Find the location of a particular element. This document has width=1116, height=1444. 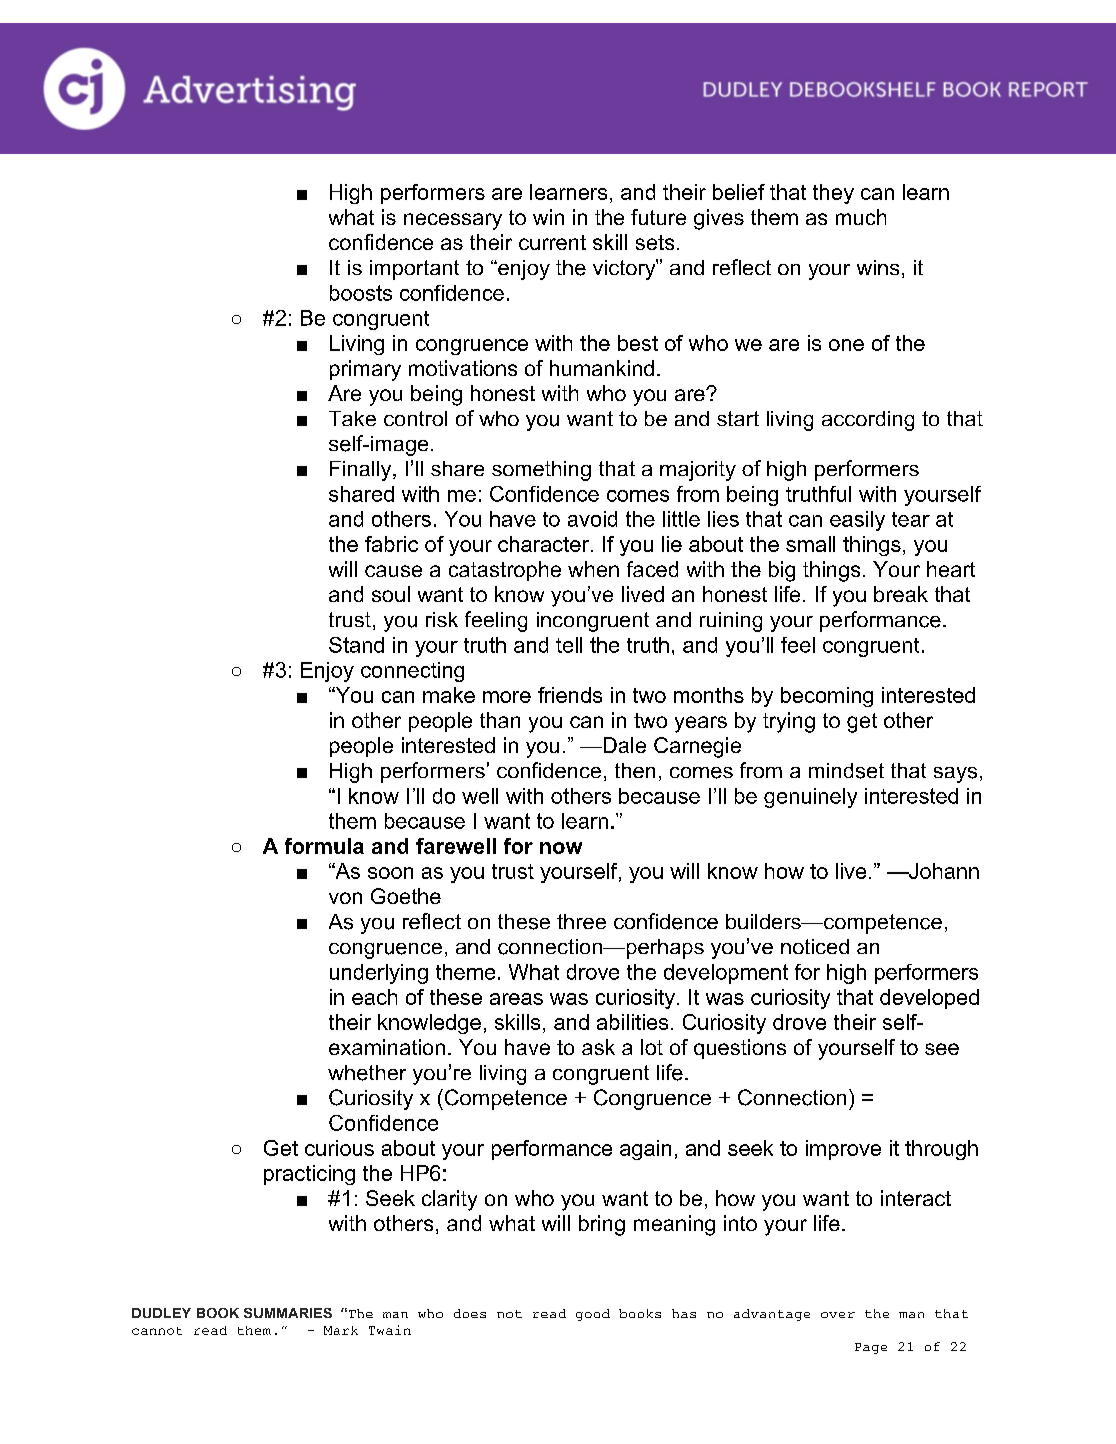

boosts is located at coordinates (361, 293).
